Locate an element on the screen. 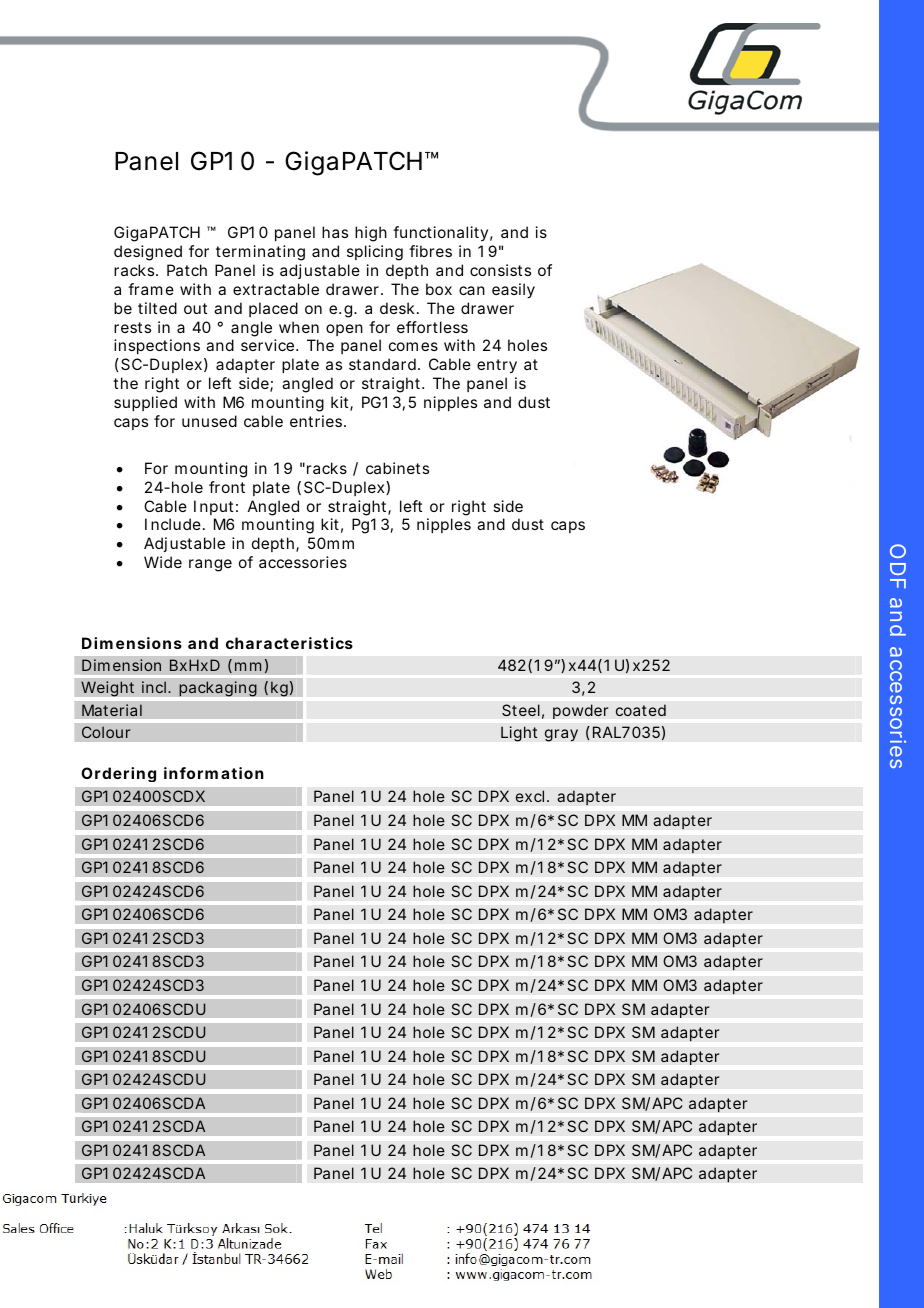 This screenshot has height=1308, width=924. consists is located at coordinates (500, 270).
